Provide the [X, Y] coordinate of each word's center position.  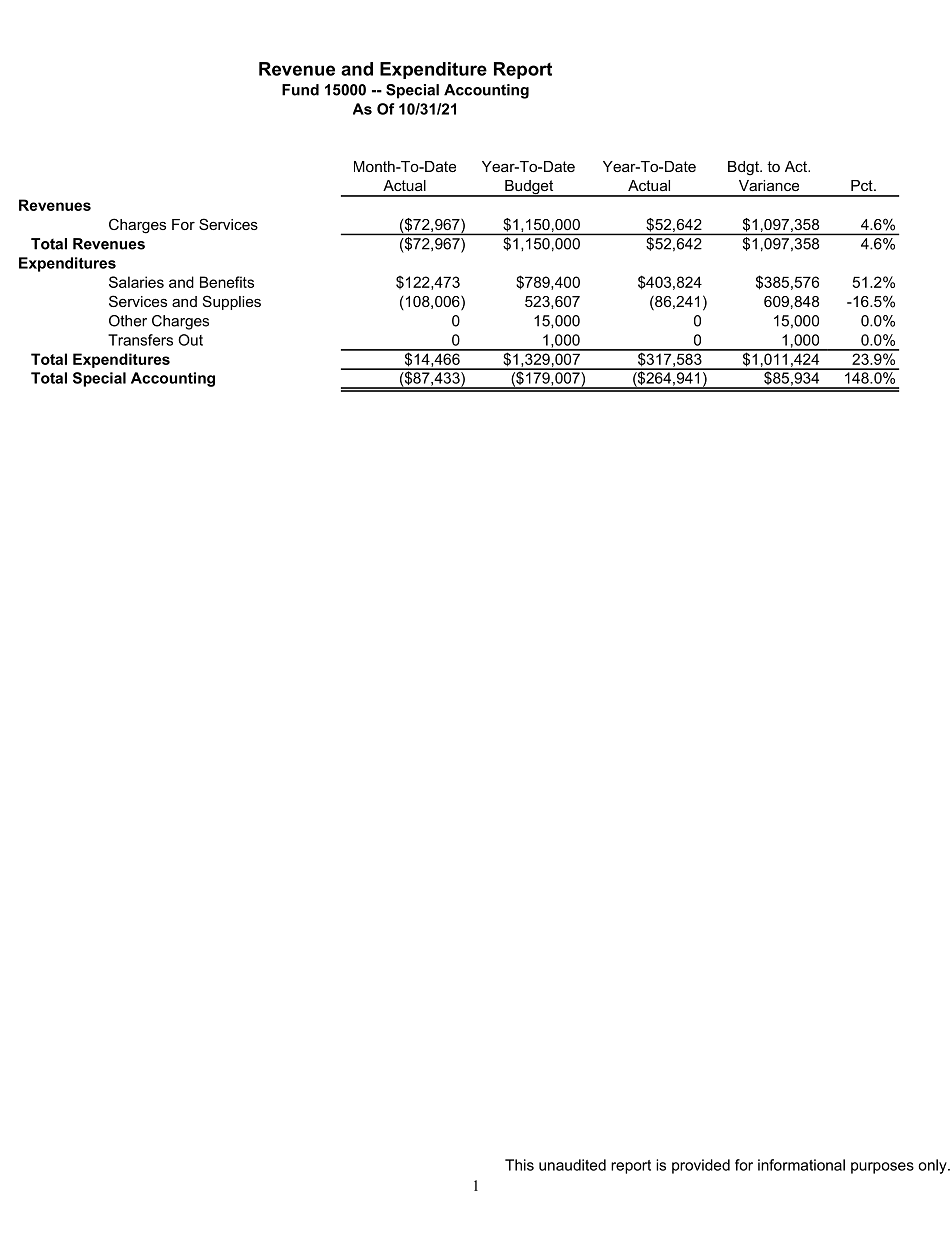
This [519, 1165]
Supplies [232, 302]
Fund [300, 90]
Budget [529, 188]
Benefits [227, 282]
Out [190, 340]
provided [701, 1166]
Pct [863, 185]
